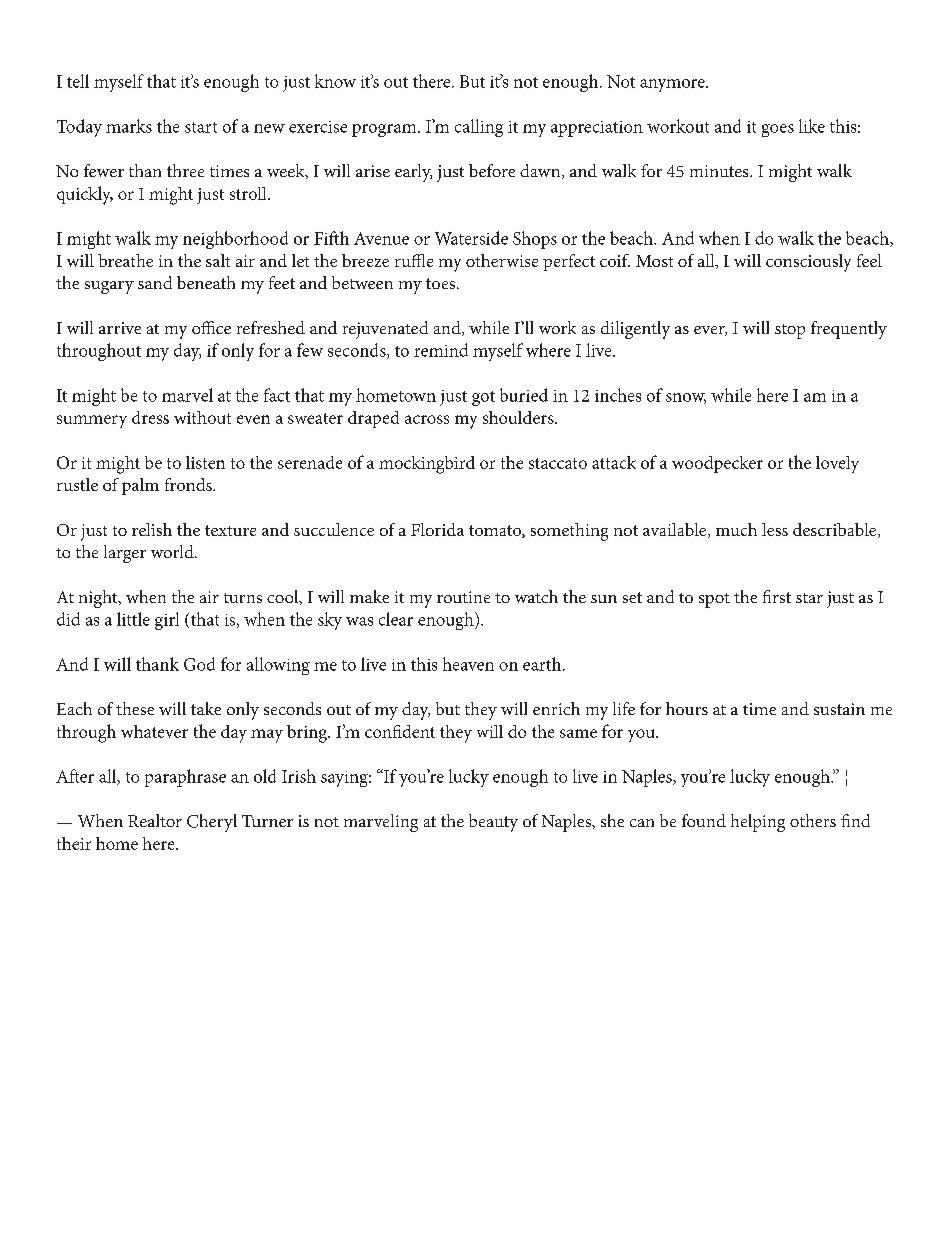 This screenshot has height=1233, width=952. What do you see at coordinates (758, 823) in the screenshot?
I see `helping` at bounding box center [758, 823].
